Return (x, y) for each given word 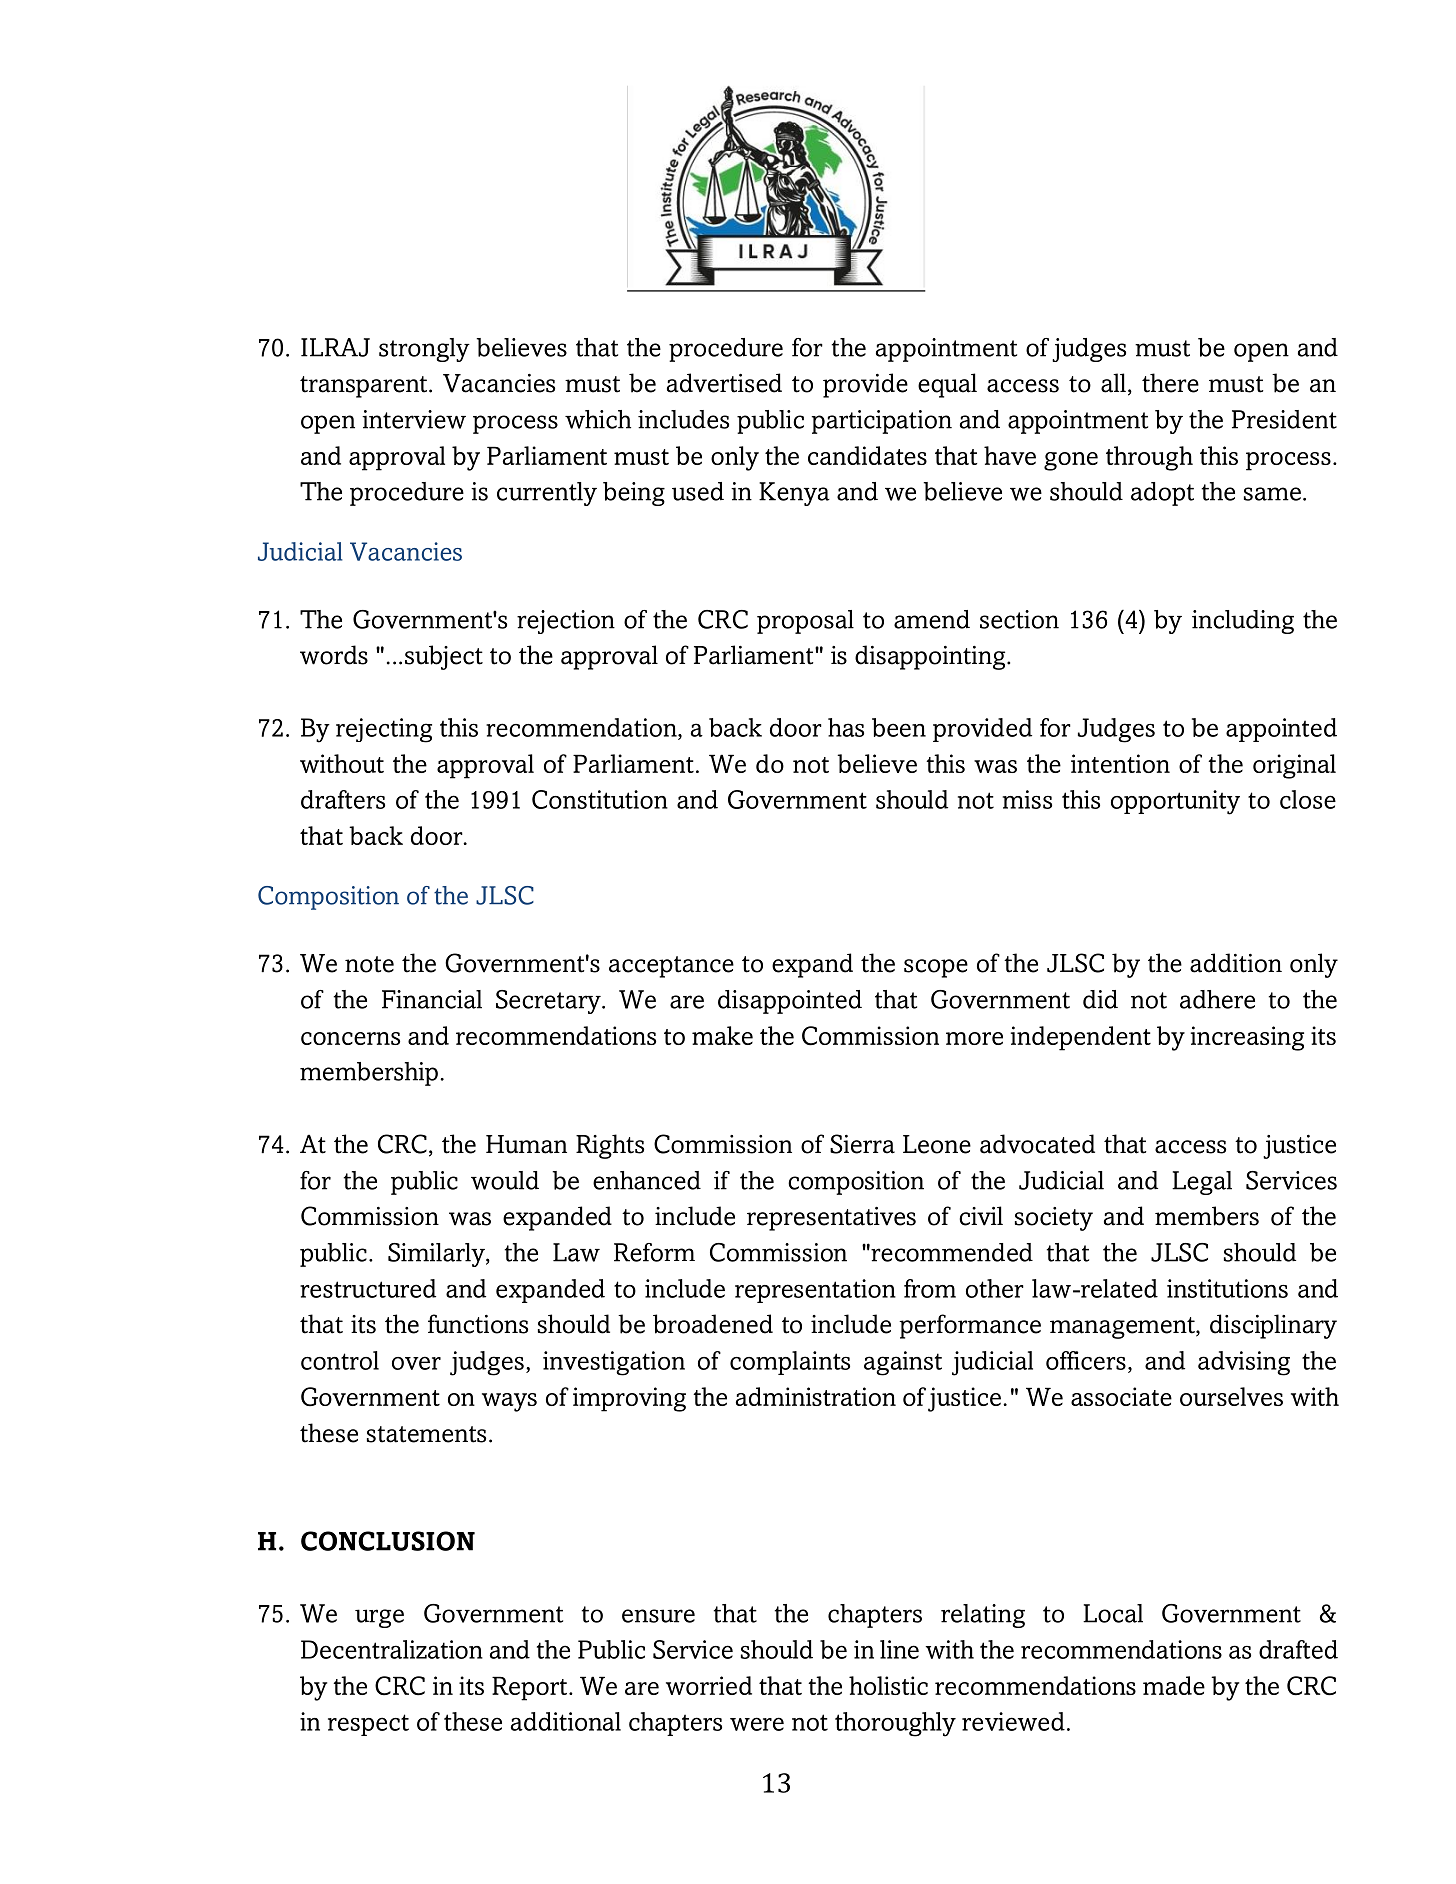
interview (414, 419)
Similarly (437, 1255)
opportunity (1175, 802)
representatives (831, 1219)
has (846, 727)
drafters (343, 799)
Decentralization (392, 1649)
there (1170, 383)
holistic (888, 1685)
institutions (1227, 1288)
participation (882, 422)
